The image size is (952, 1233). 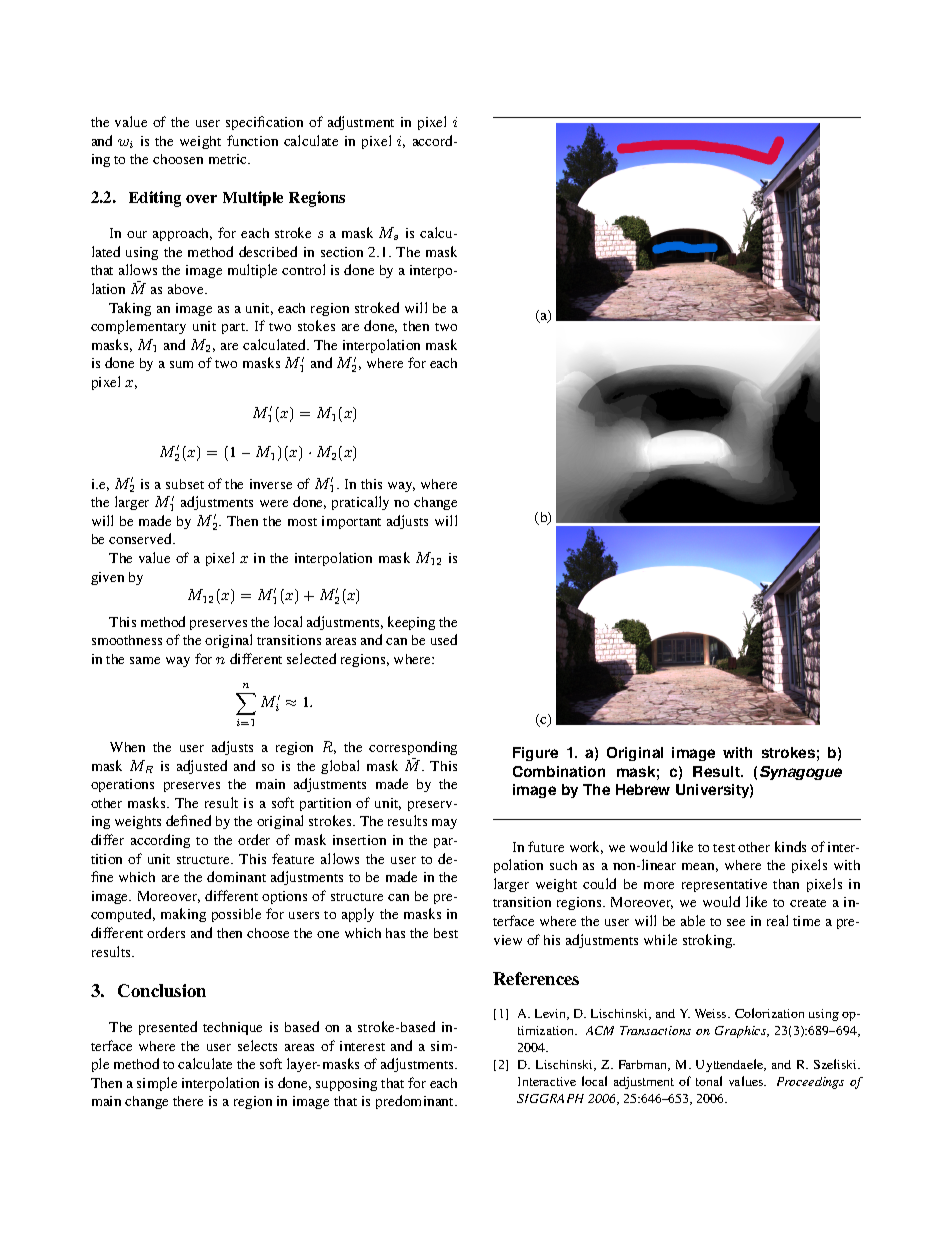 What do you see at coordinates (293, 858) in the page?
I see `feature` at bounding box center [293, 858].
